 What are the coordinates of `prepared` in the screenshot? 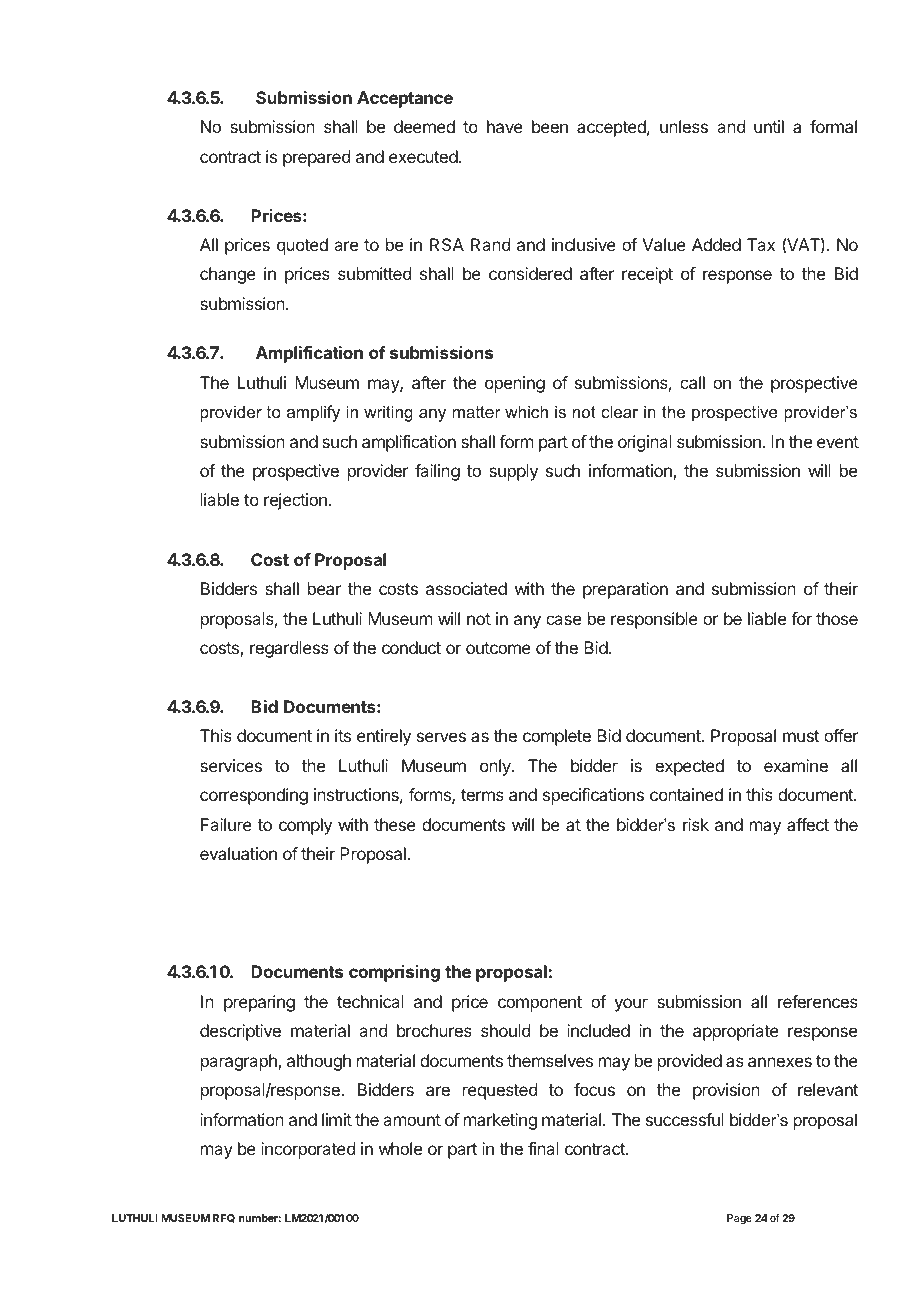 It's located at (316, 158).
